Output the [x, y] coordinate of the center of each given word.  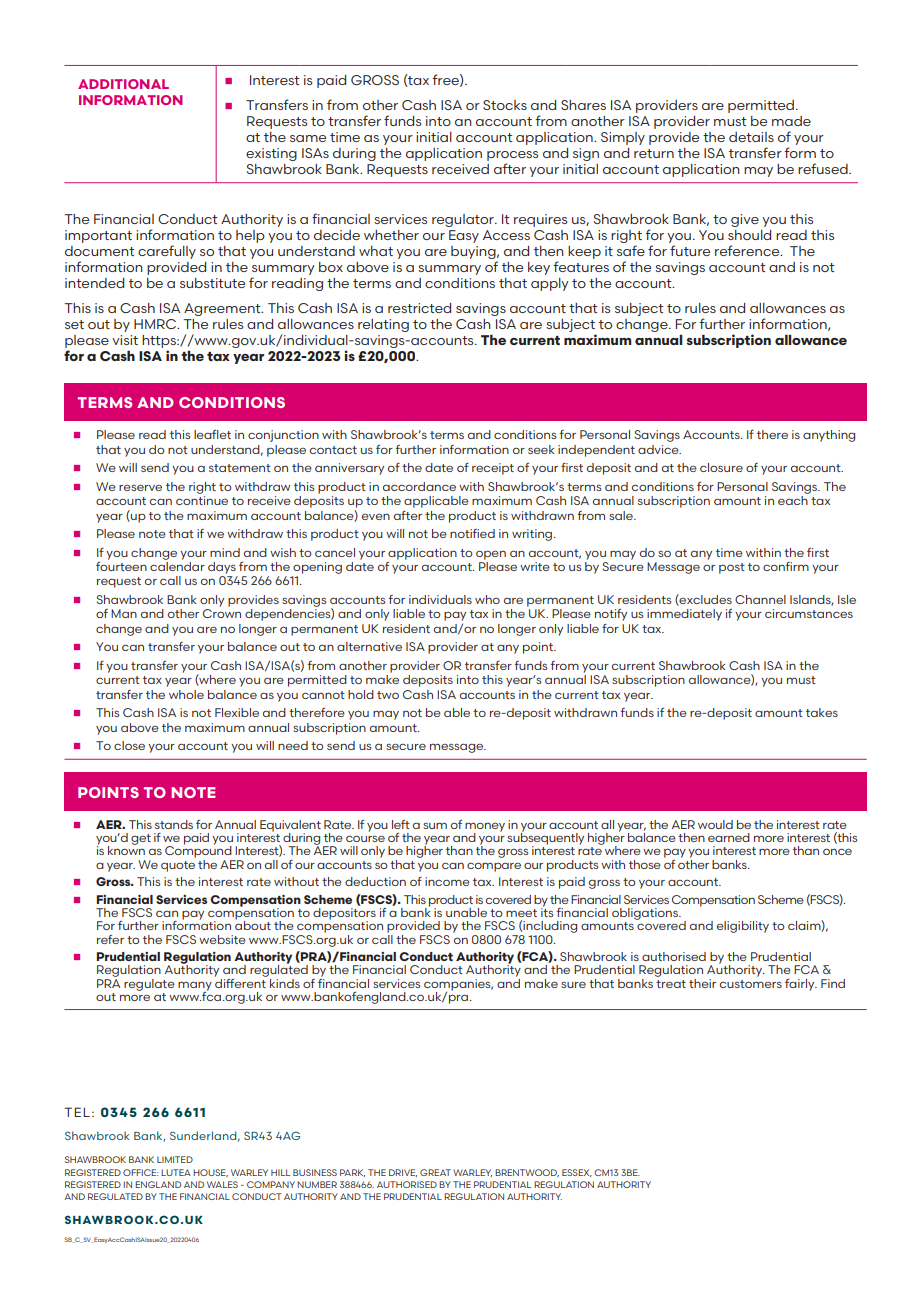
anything [829, 436]
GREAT [435, 1172]
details [751, 137]
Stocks [505, 105]
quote [178, 866]
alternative [369, 646]
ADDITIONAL [123, 84]
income [447, 881]
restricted [419, 308]
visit [125, 340]
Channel [760, 599]
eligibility [743, 927]
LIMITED [175, 1159]
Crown [222, 613]
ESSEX [577, 1173]
